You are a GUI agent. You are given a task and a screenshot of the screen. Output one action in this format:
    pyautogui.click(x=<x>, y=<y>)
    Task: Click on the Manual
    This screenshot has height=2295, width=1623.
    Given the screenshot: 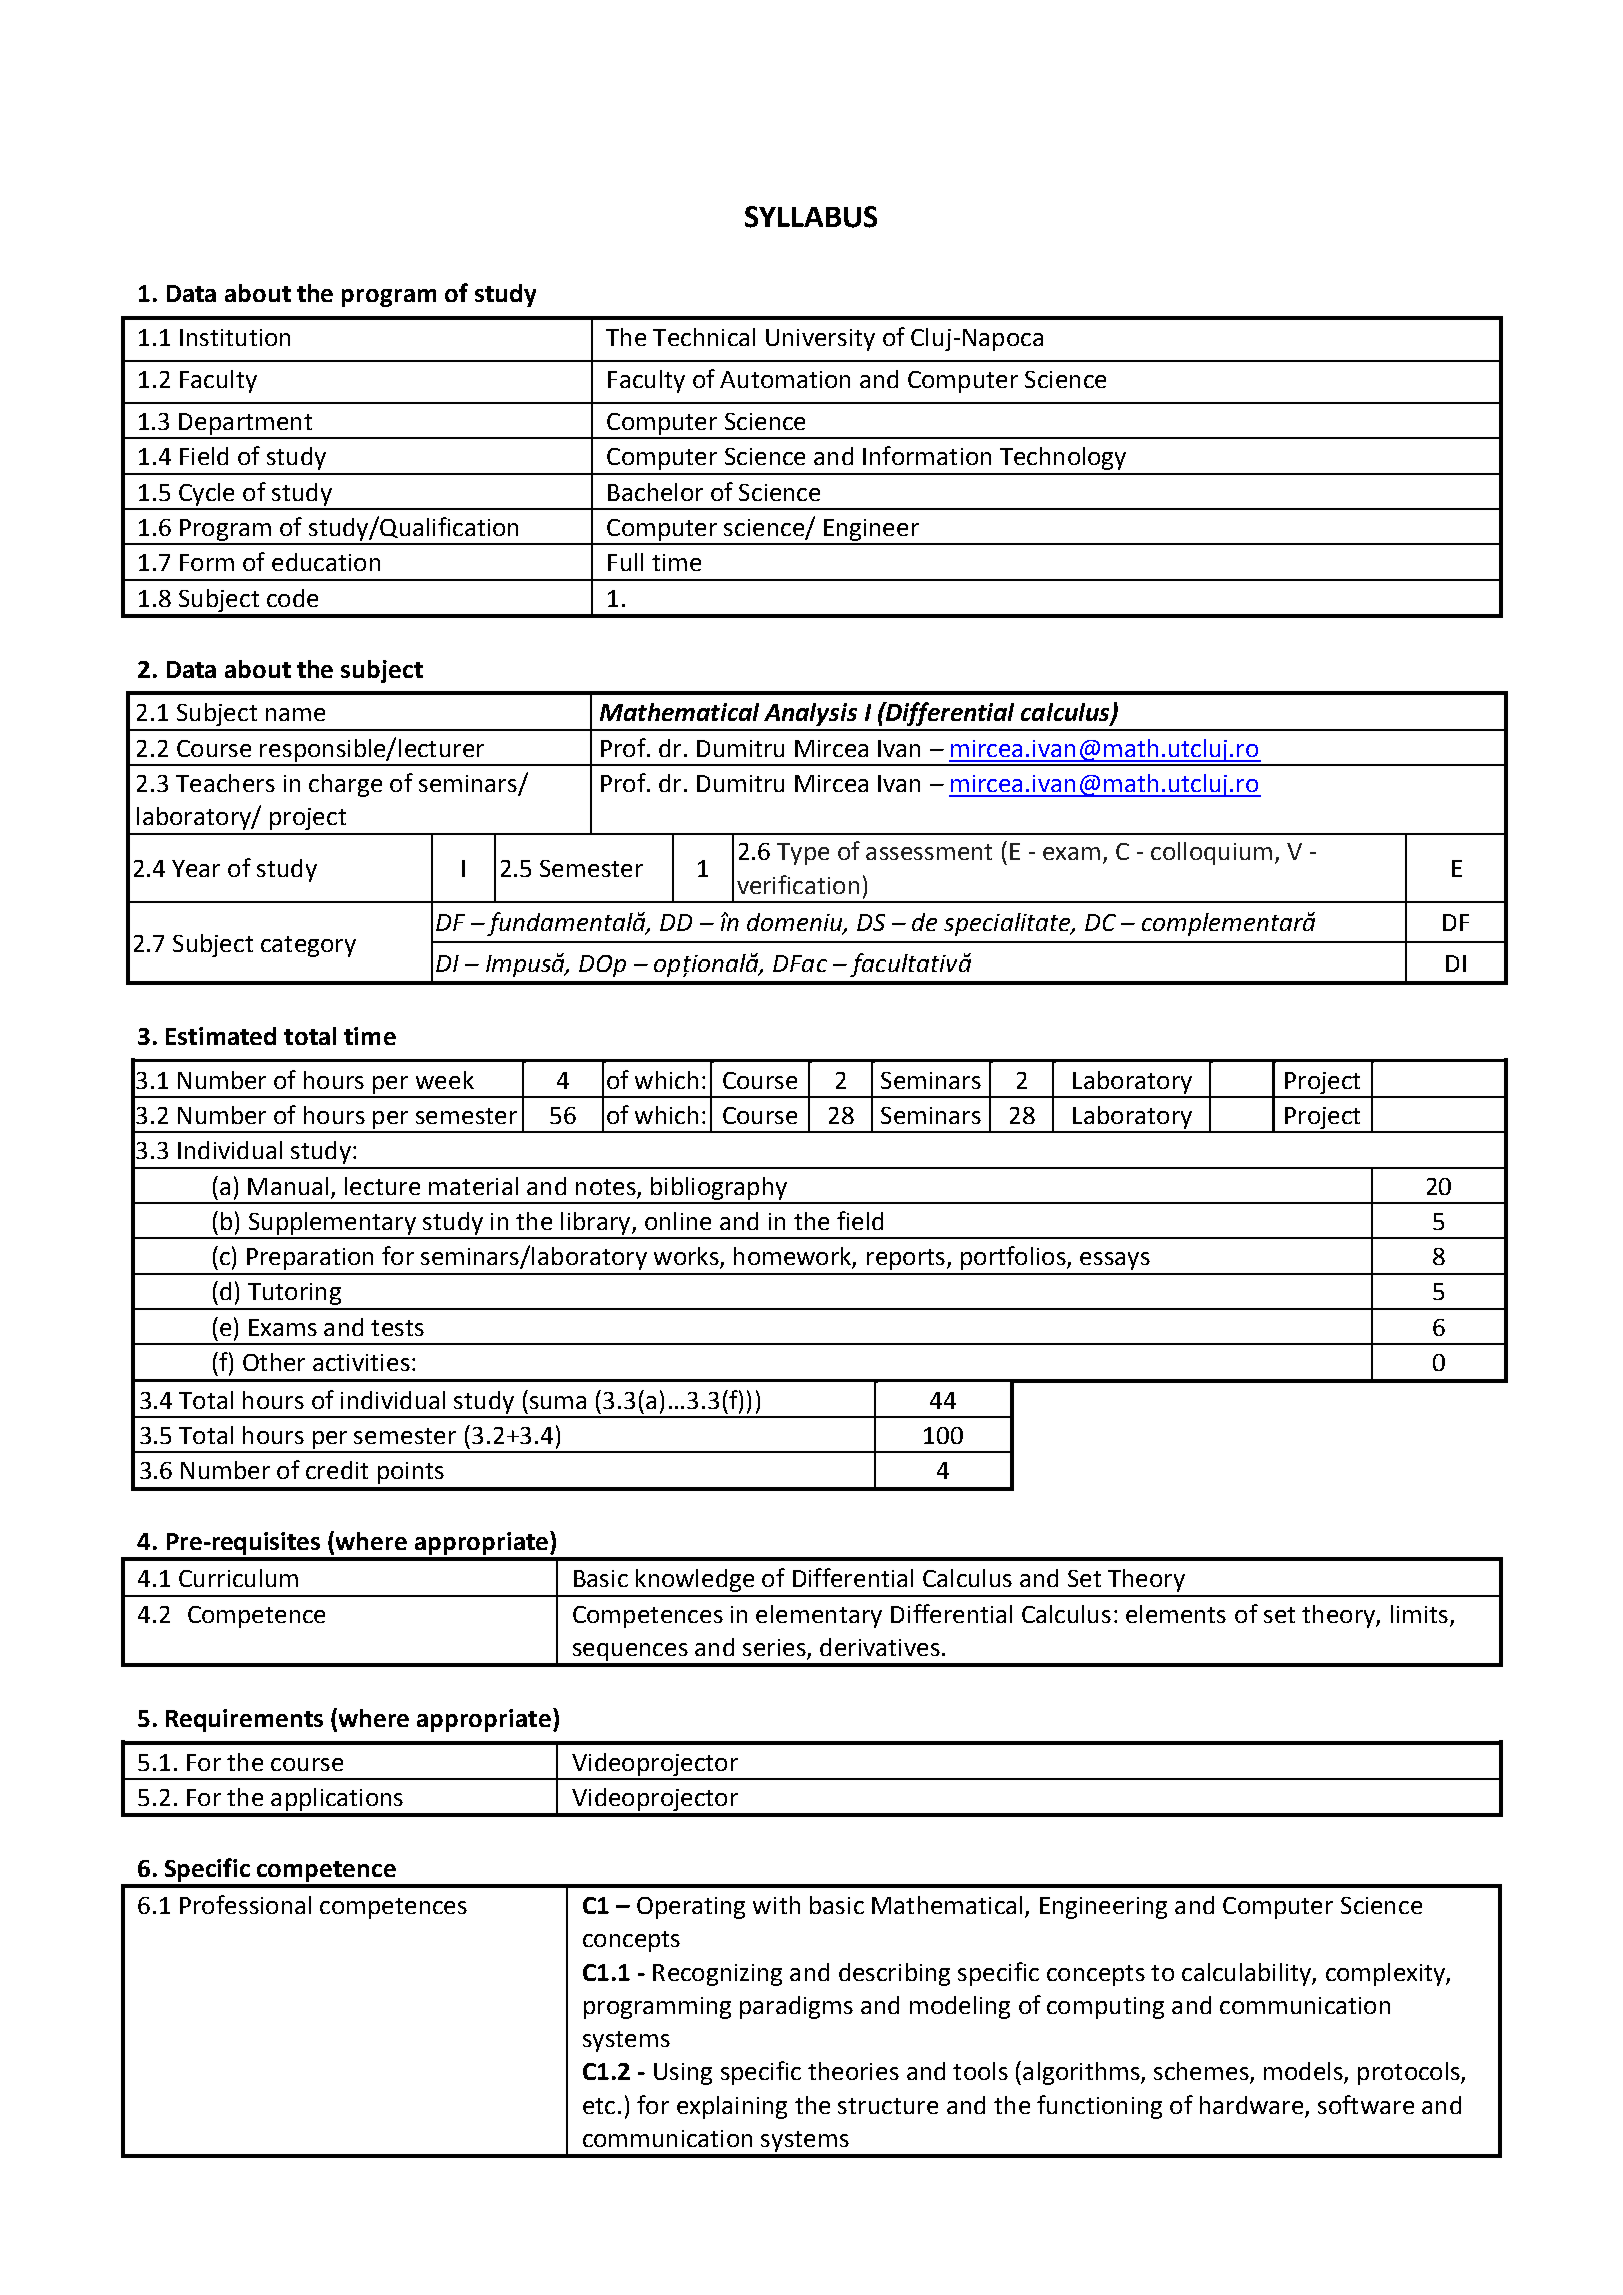 What is the action you would take?
    pyautogui.click(x=288, y=1186)
